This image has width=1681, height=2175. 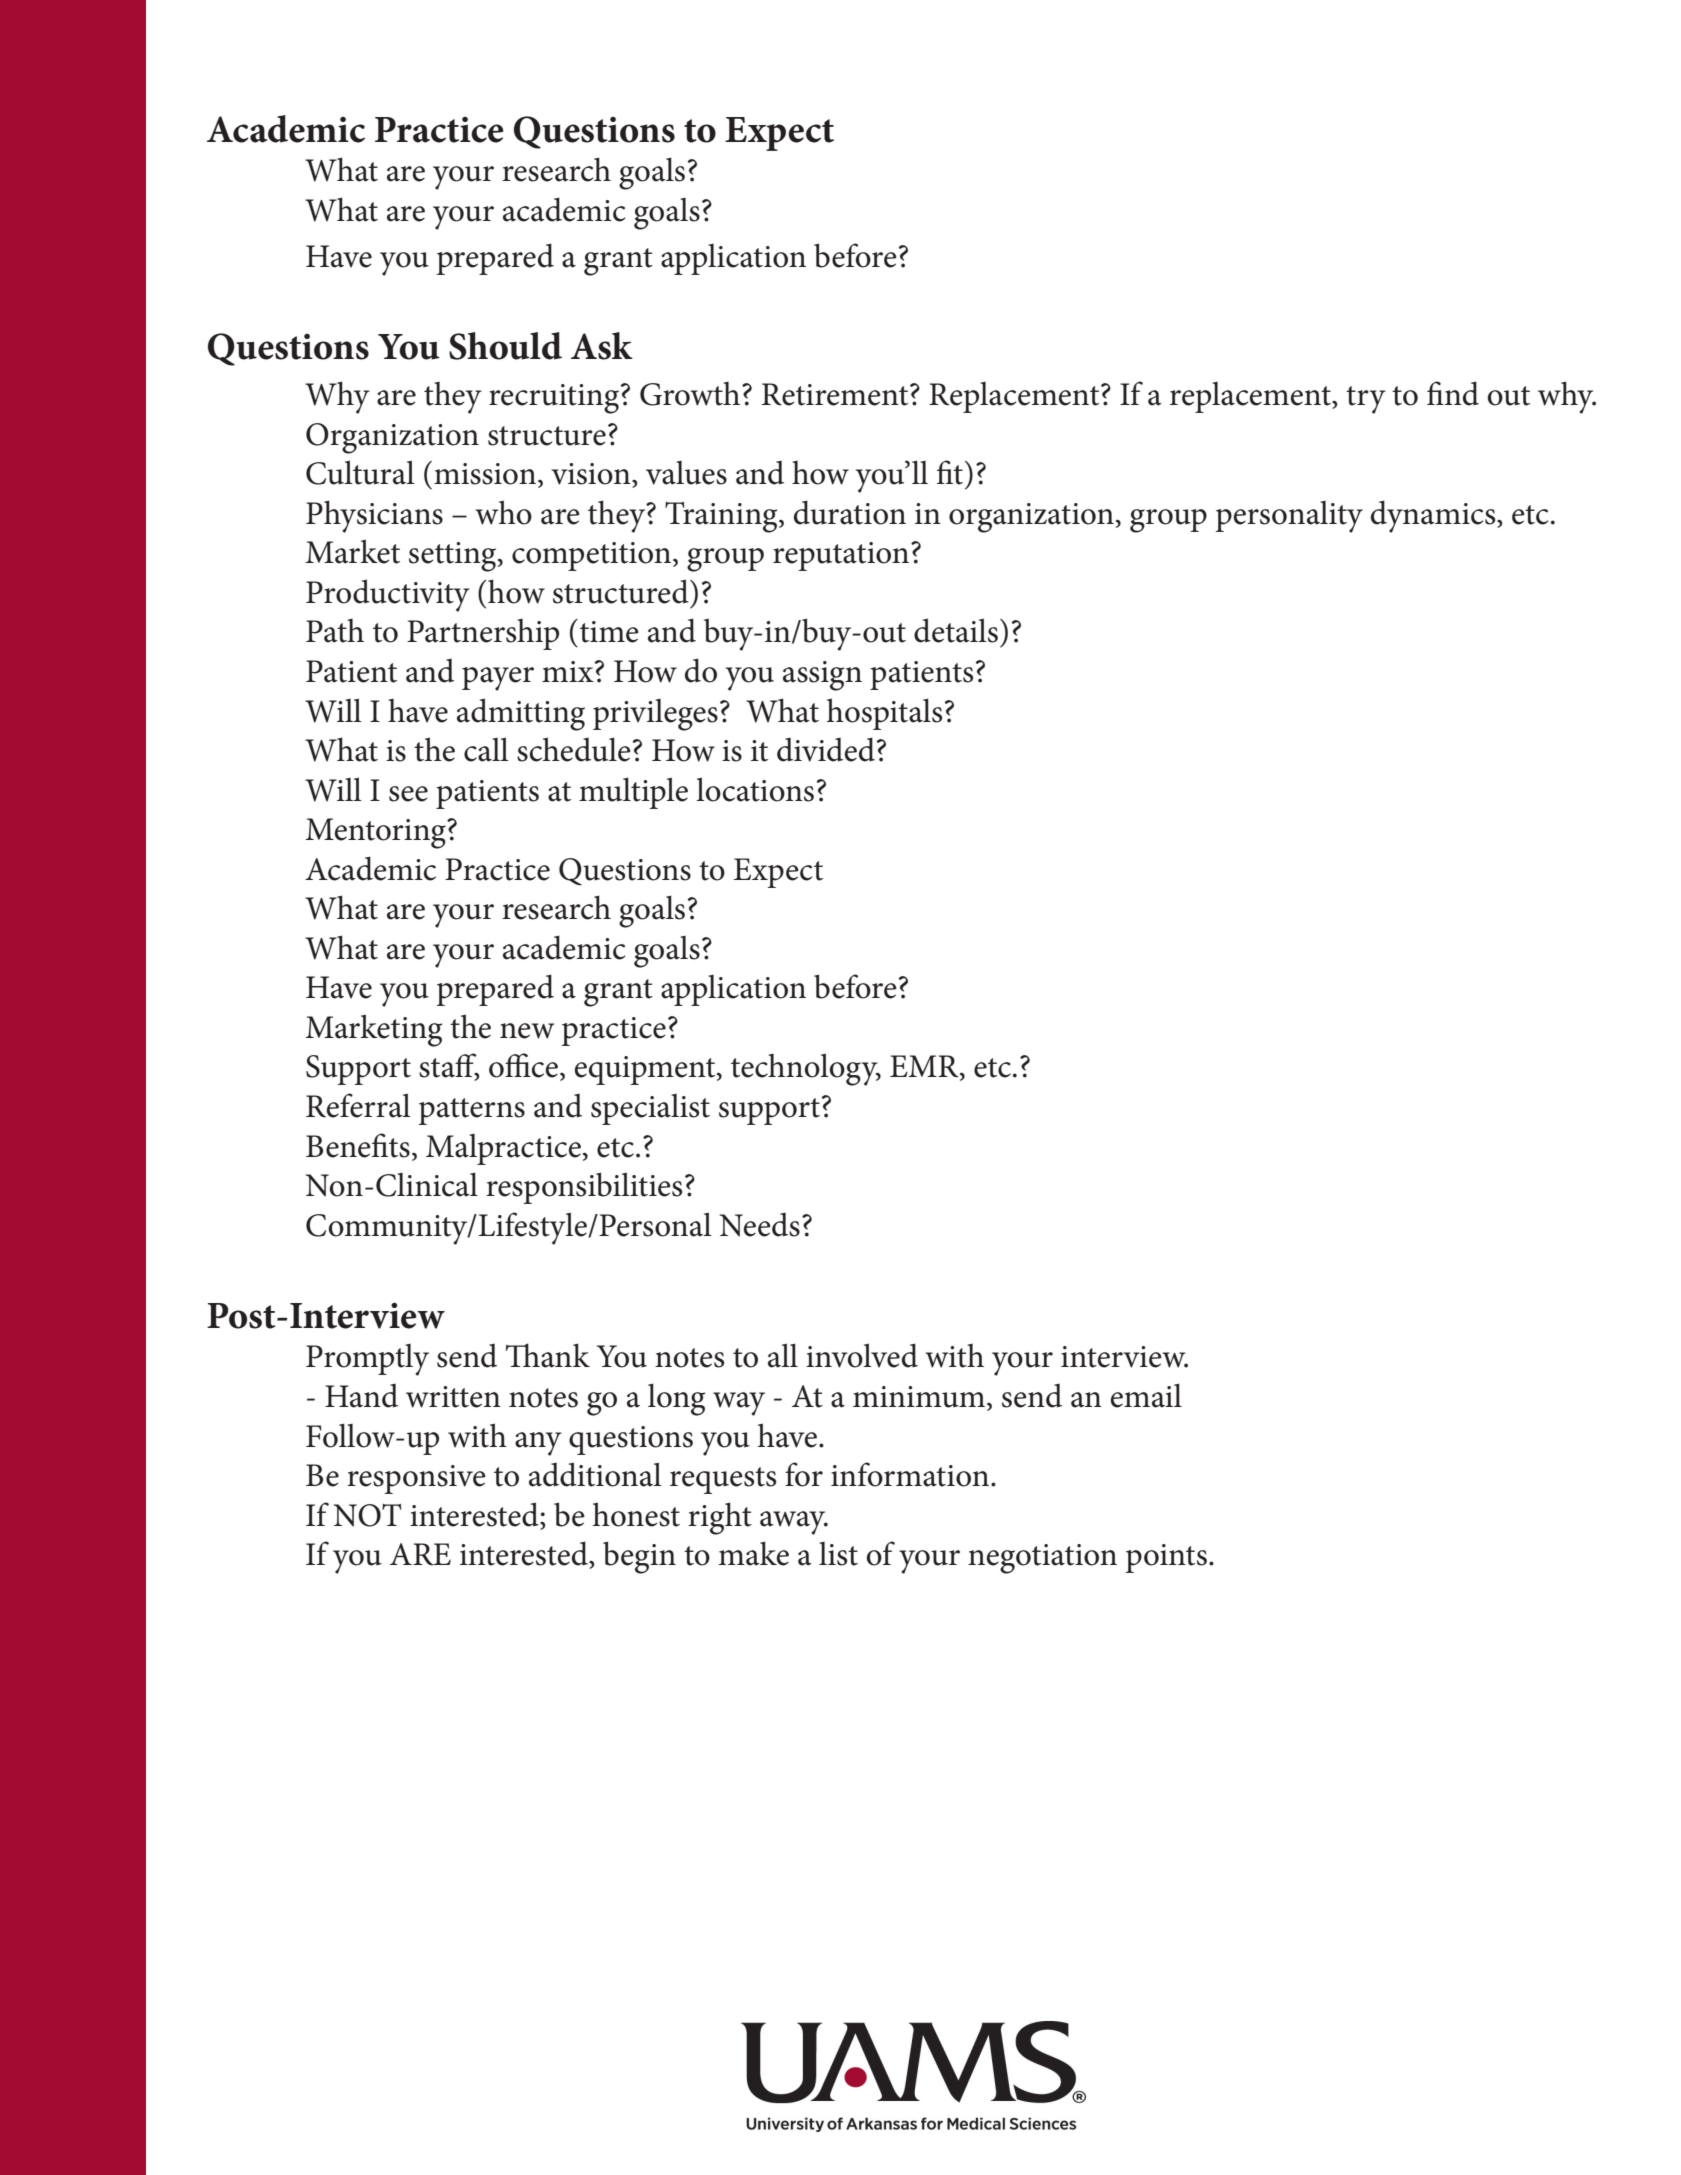 What do you see at coordinates (584, 1188) in the image?
I see `responsibilities` at bounding box center [584, 1188].
